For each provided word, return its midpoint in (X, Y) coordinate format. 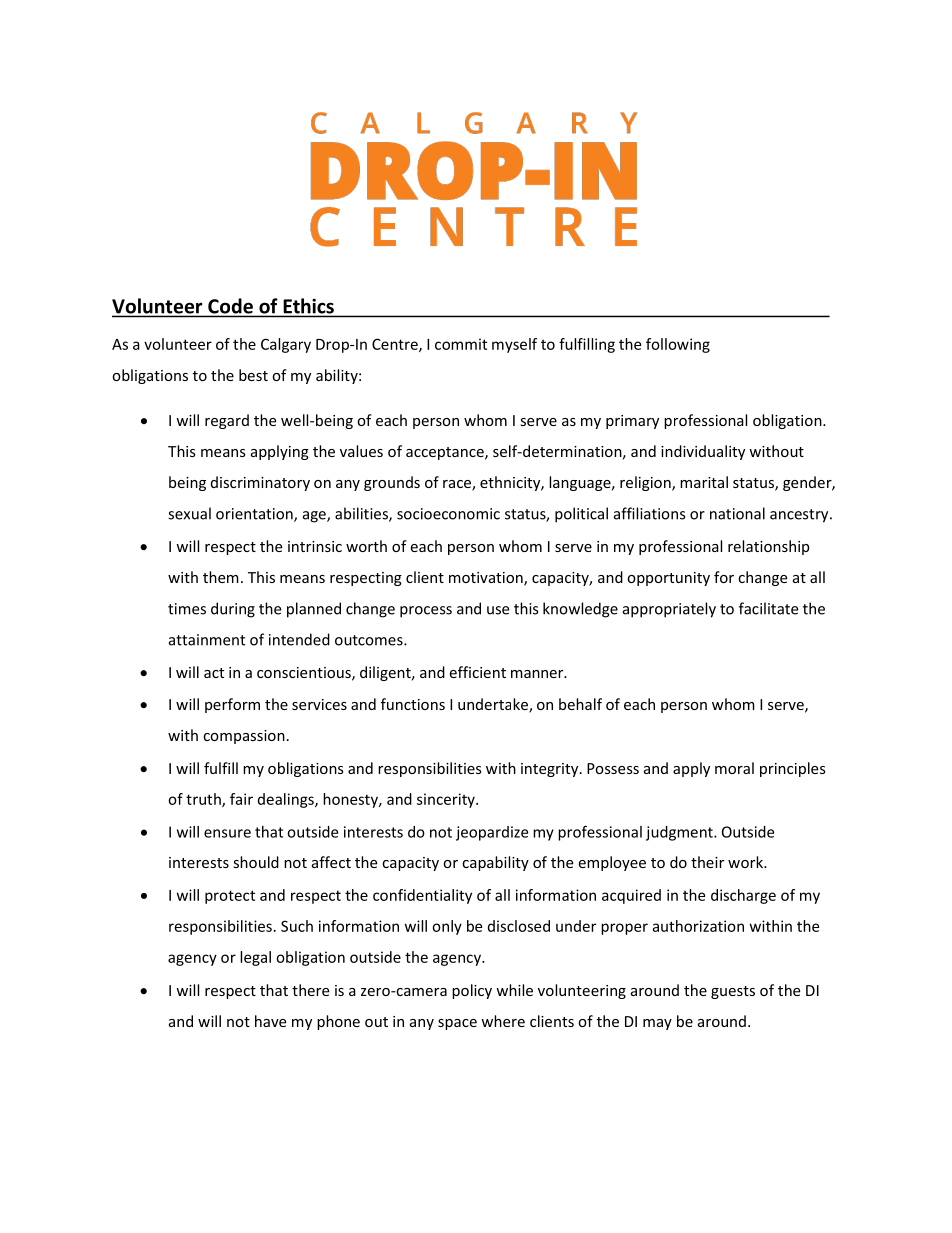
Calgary (286, 345)
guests (733, 992)
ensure (227, 833)
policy (472, 991)
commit (461, 344)
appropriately (669, 610)
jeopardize (492, 833)
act (214, 673)
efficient (477, 672)
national (737, 513)
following (678, 345)
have (270, 1021)
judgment (680, 833)
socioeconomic (448, 514)
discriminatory (260, 483)
